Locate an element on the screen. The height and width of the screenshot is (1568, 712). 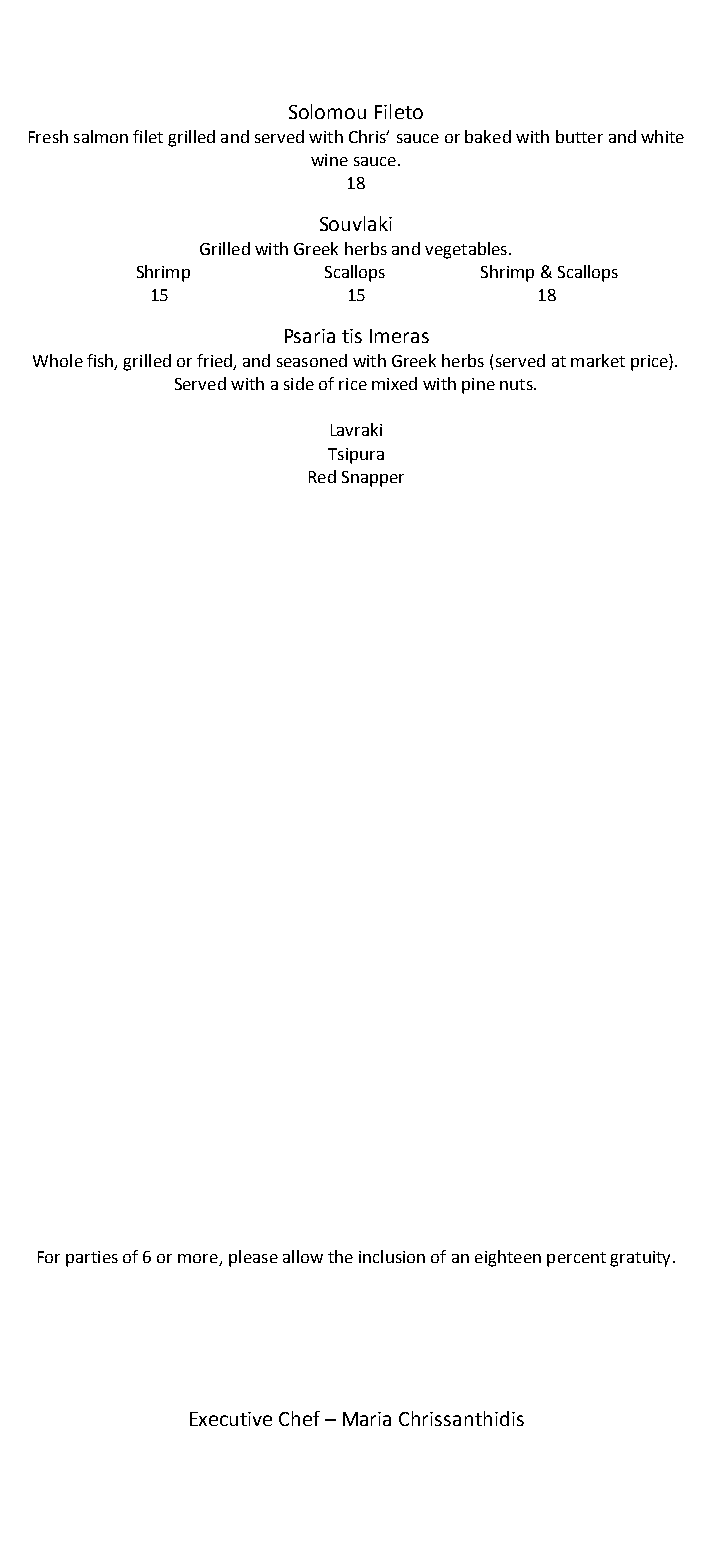
the is located at coordinates (340, 1256).
